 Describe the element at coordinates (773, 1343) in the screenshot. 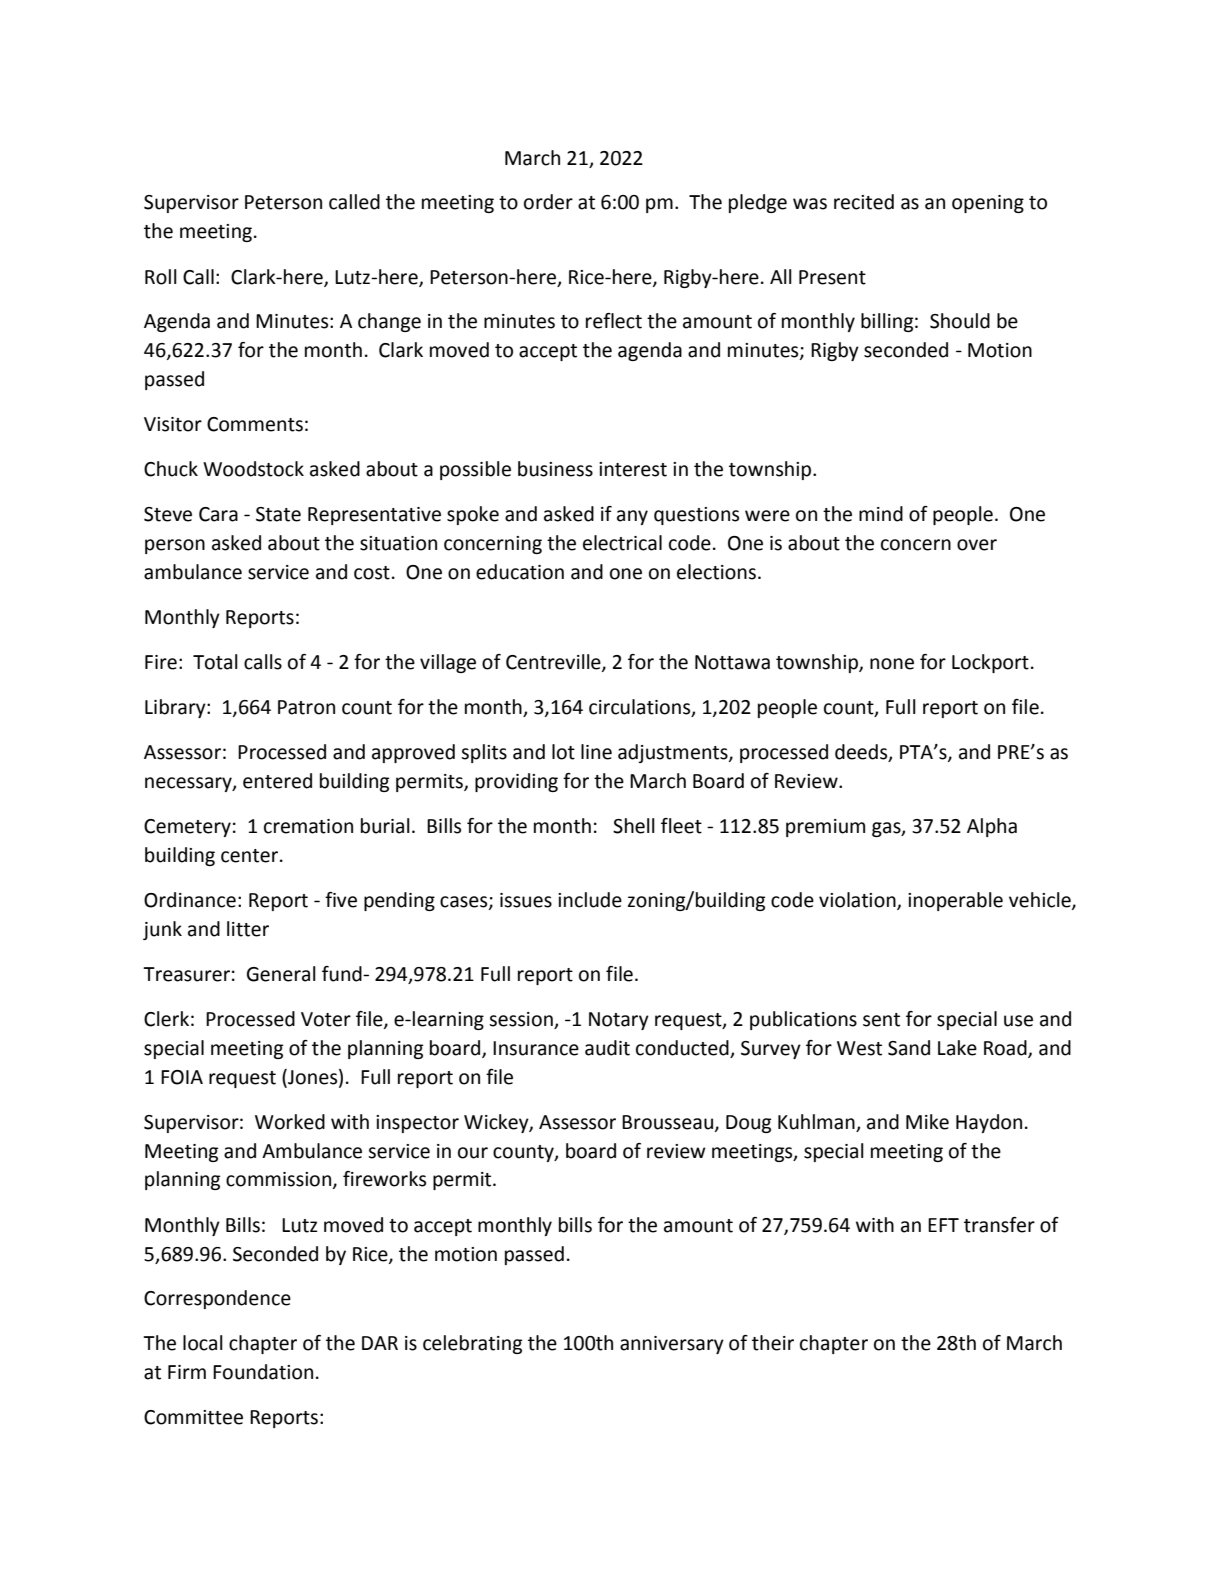

I see `their` at that location.
